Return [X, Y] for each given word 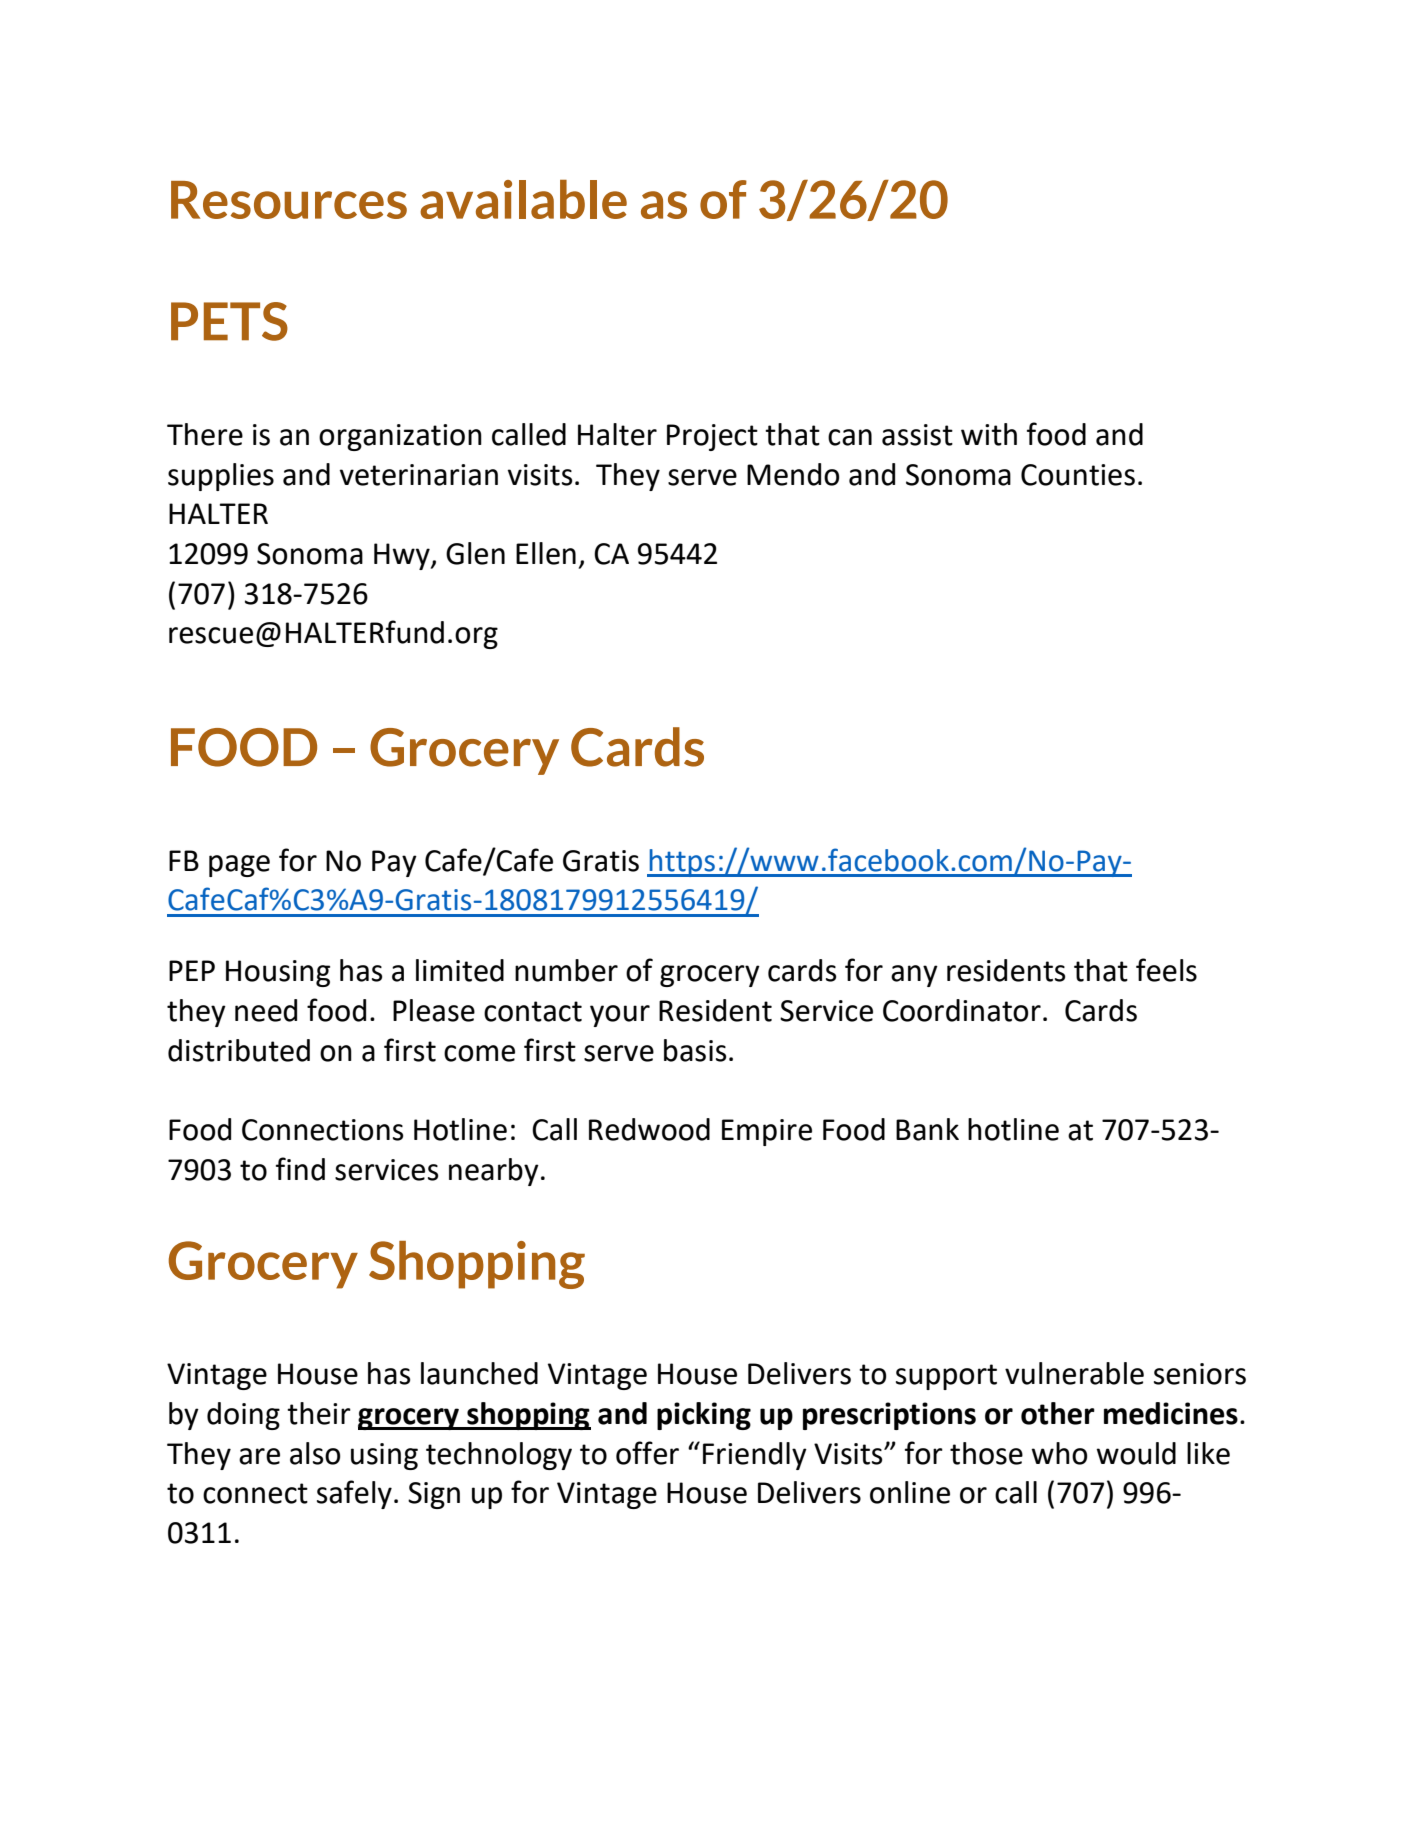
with [989, 434]
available [523, 199]
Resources [289, 200]
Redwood [649, 1129]
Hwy [403, 556]
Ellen [546, 553]
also [315, 1453]
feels [1166, 970]
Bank [927, 1129]
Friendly [755, 1456]
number [566, 970]
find [300, 1169]
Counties [1078, 475]
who [1059, 1453]
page [239, 866]
